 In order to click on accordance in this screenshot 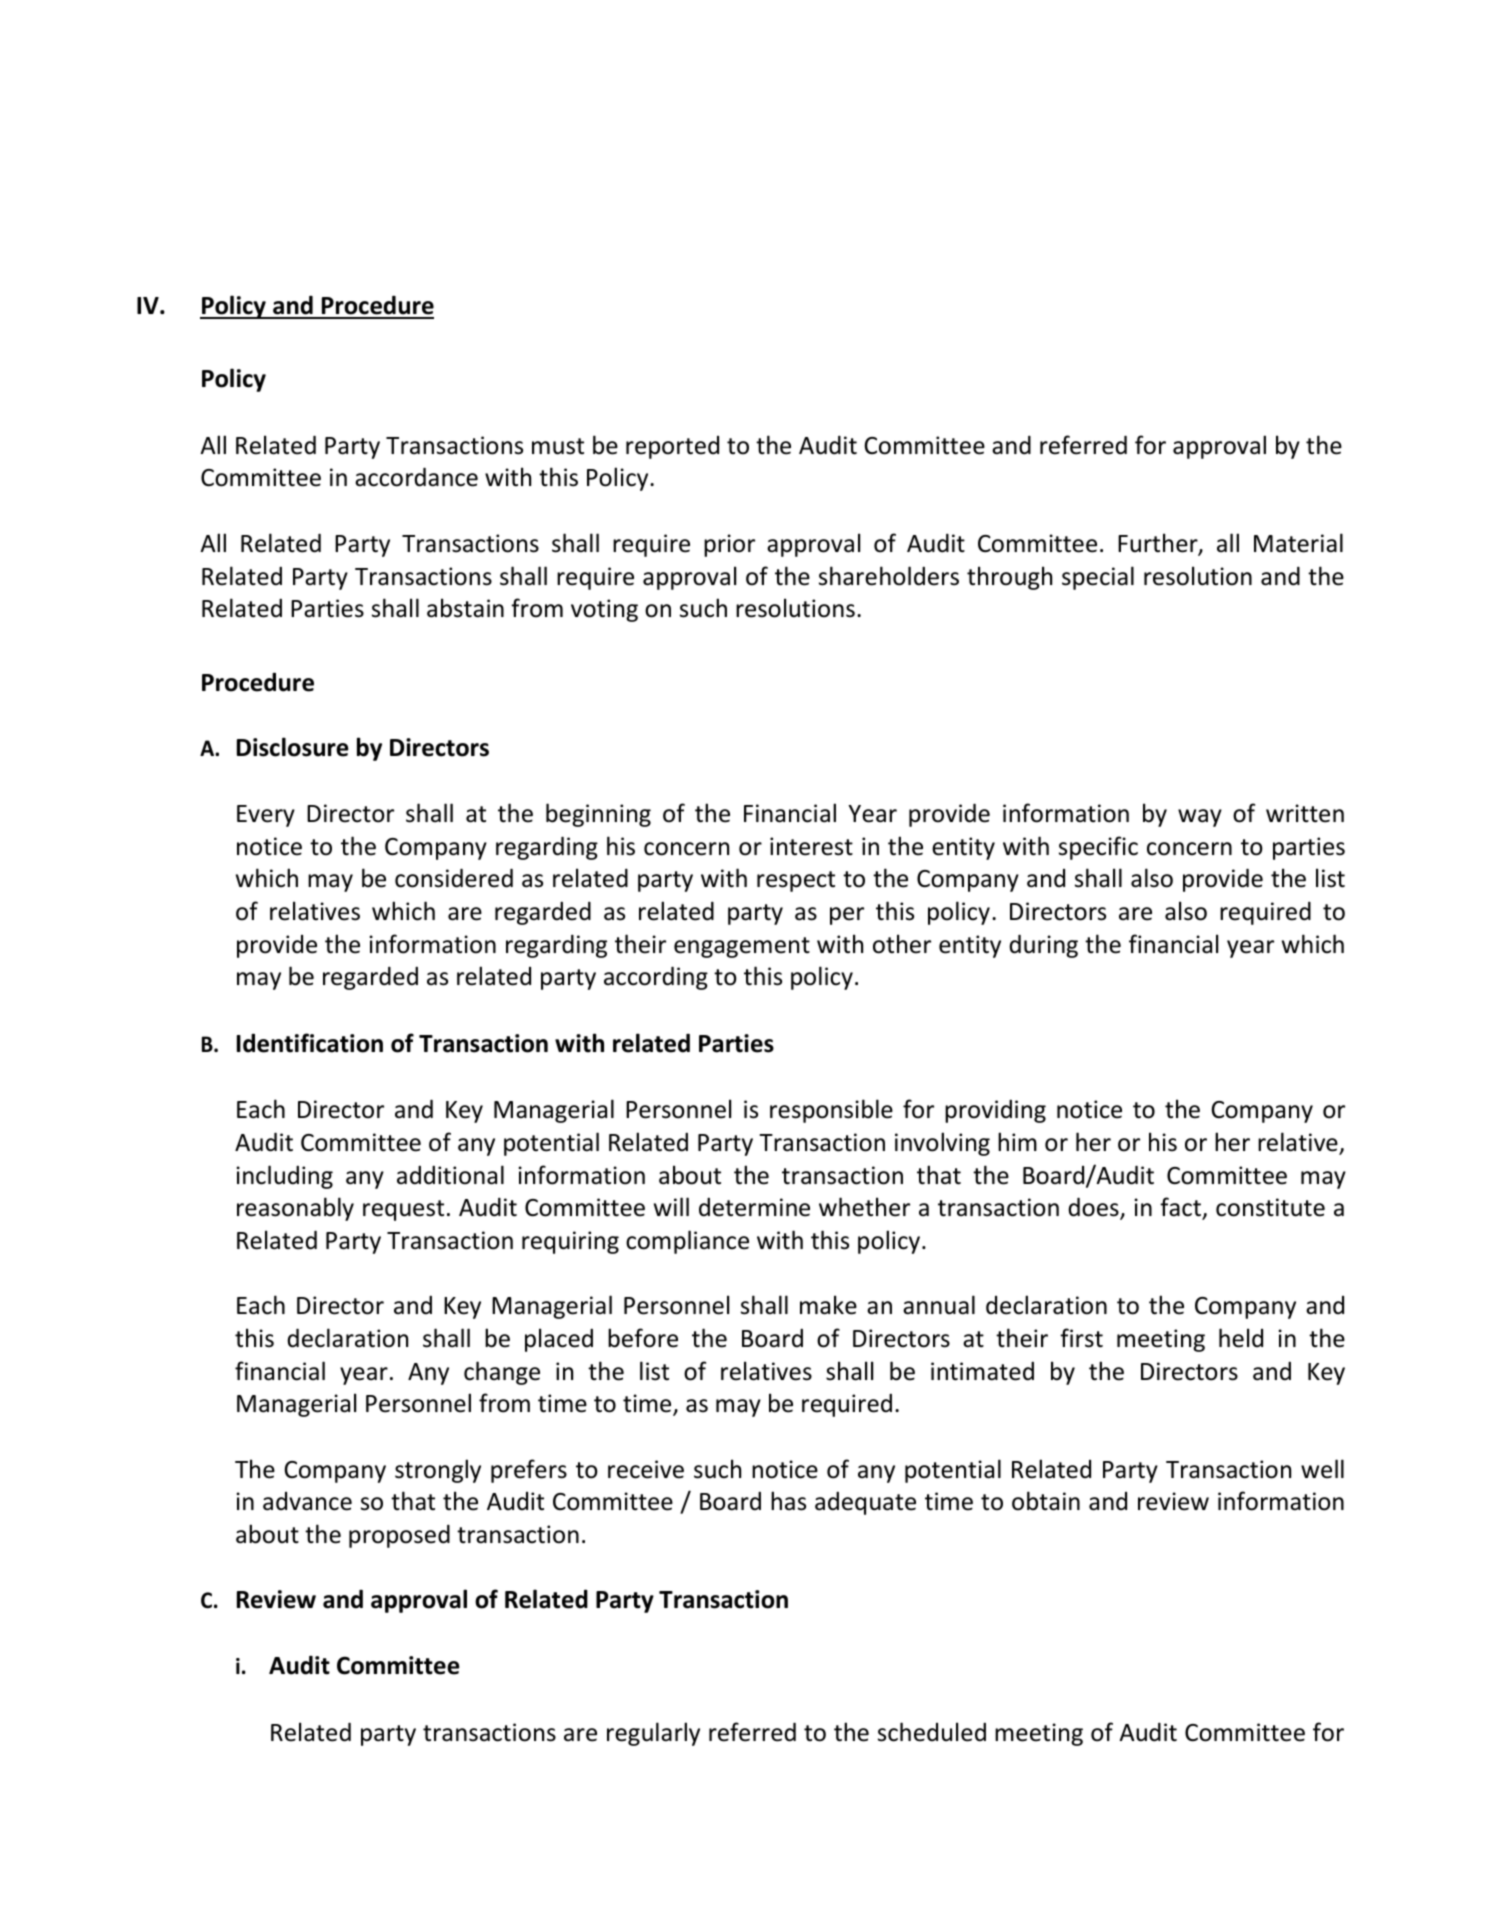, I will do `click(416, 477)`.
